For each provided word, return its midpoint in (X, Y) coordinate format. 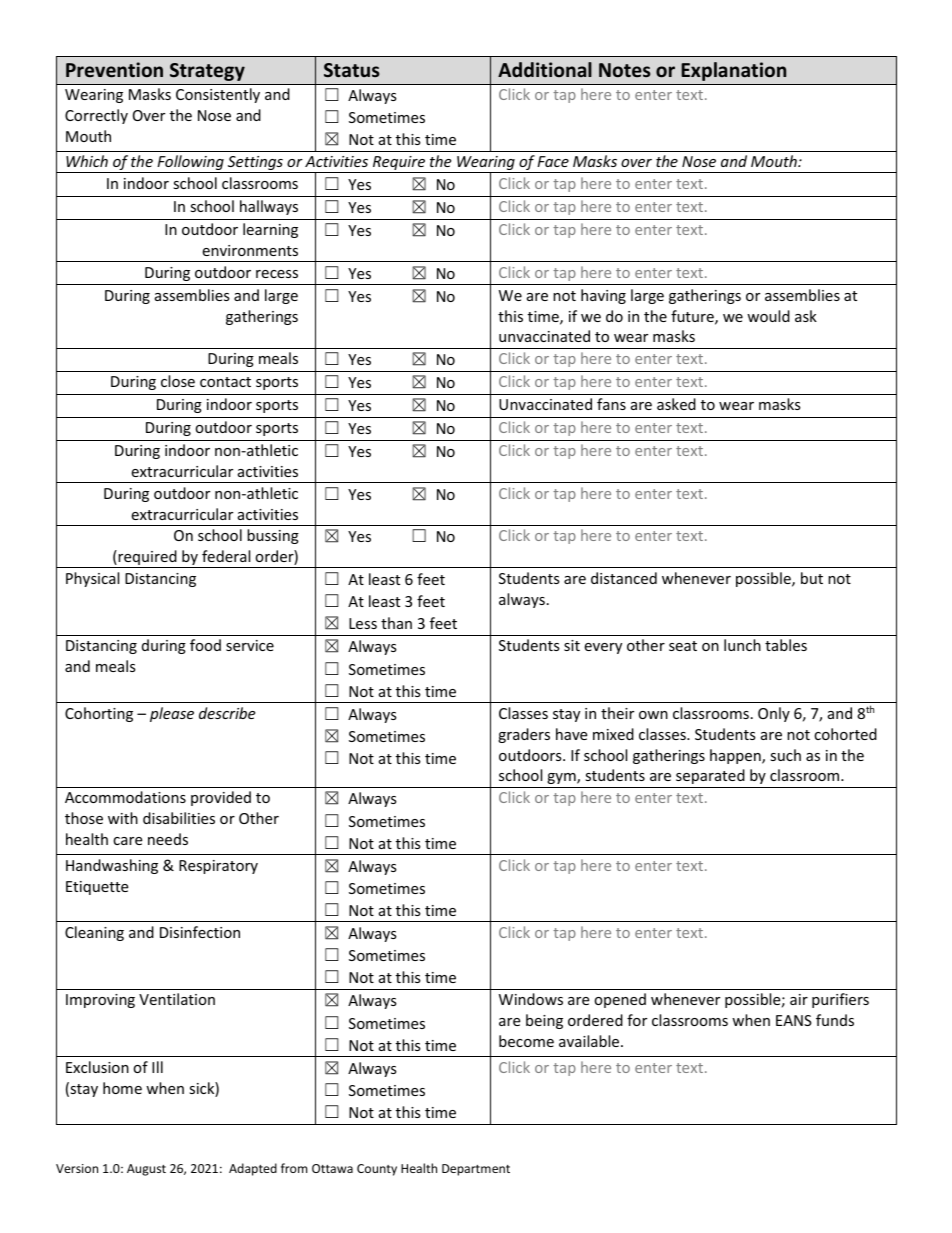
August (146, 1170)
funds (835, 1020)
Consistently (218, 95)
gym (562, 778)
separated (710, 776)
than (396, 623)
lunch (742, 645)
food (205, 645)
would (768, 316)
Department (476, 1170)
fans (611, 404)
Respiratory (218, 867)
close (178, 381)
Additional (545, 69)
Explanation (733, 71)
